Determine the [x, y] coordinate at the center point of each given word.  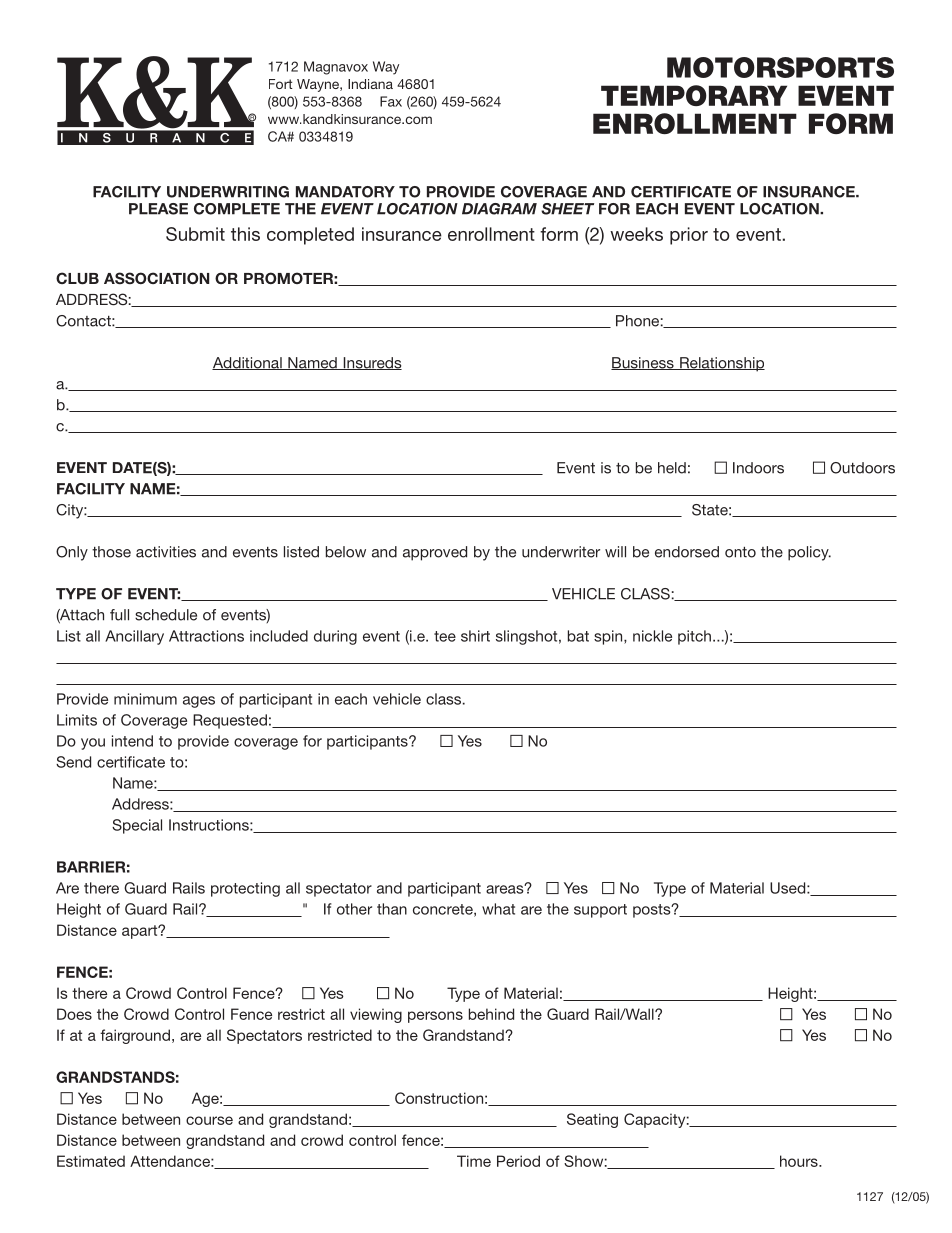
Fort [281, 84]
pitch [694, 637]
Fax [391, 101]
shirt [475, 636]
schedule [166, 615]
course [209, 1120]
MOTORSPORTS [780, 67]
